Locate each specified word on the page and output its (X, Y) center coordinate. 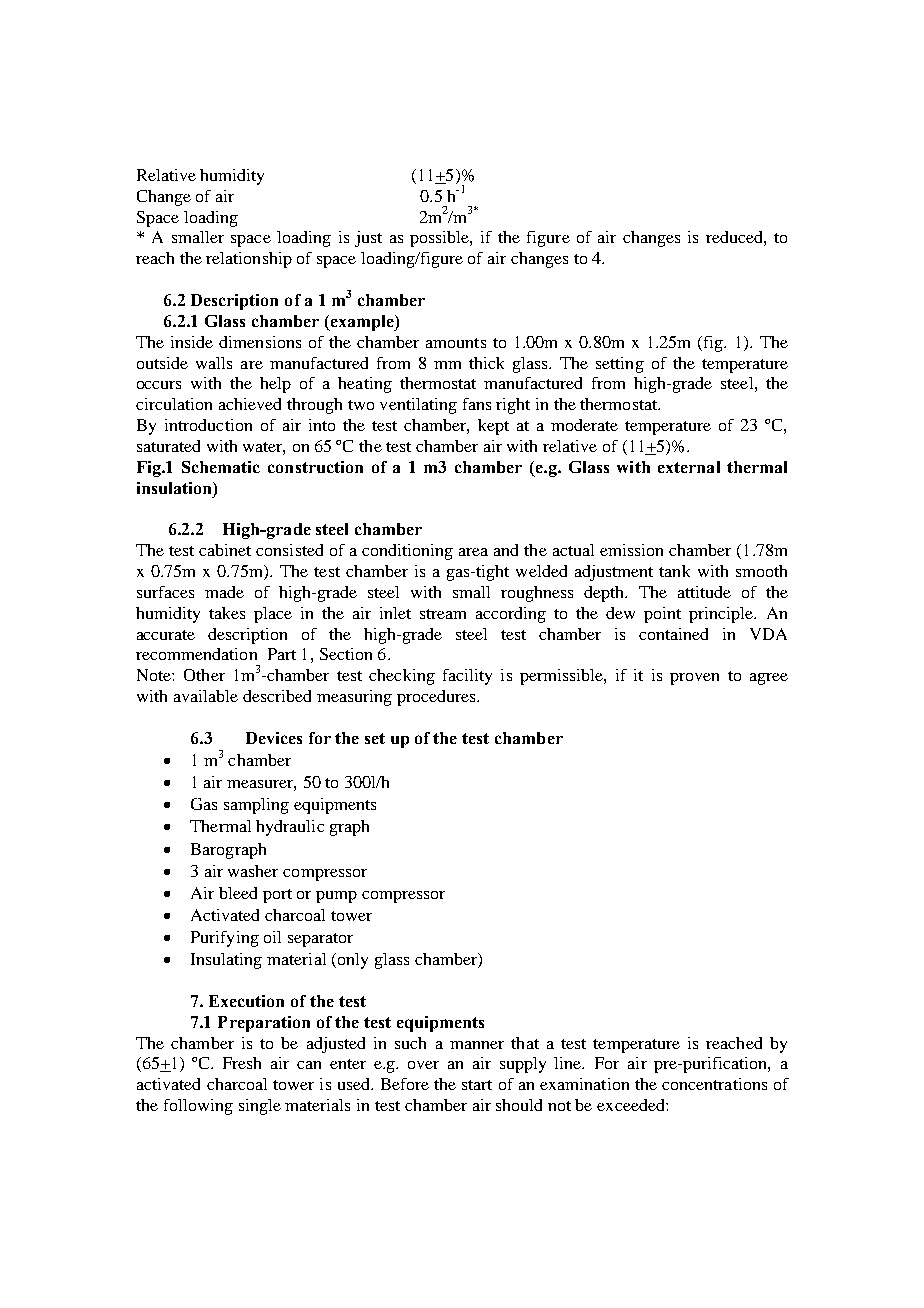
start (477, 1085)
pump (336, 897)
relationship (249, 260)
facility (467, 677)
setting (620, 365)
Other (204, 675)
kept (493, 427)
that (525, 1043)
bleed (238, 893)
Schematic (221, 467)
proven (694, 679)
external (689, 467)
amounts (456, 343)
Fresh (242, 1063)
